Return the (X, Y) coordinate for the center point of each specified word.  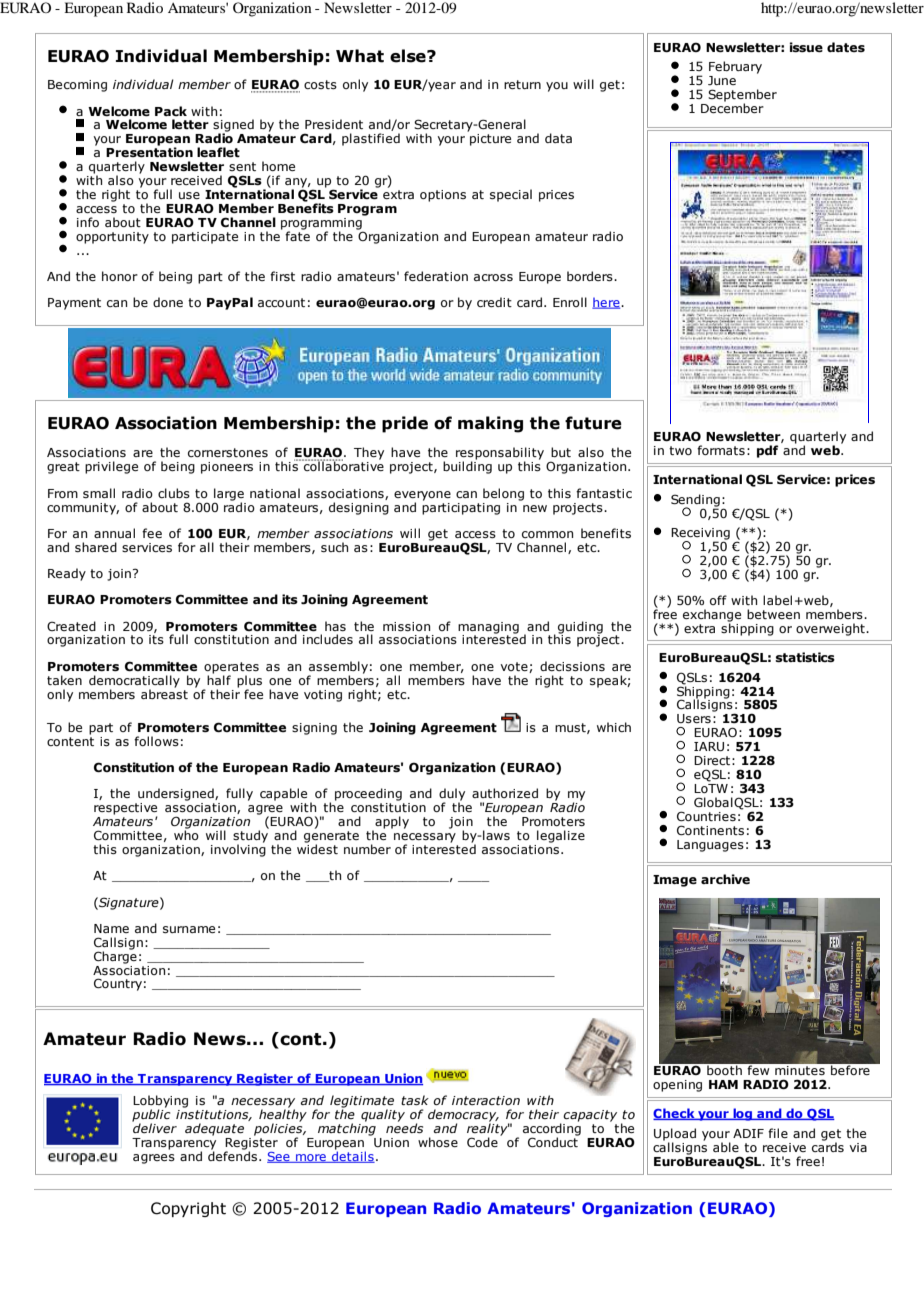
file (778, 1133)
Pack (171, 111)
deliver (154, 1127)
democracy (463, 1116)
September (742, 96)
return (522, 84)
